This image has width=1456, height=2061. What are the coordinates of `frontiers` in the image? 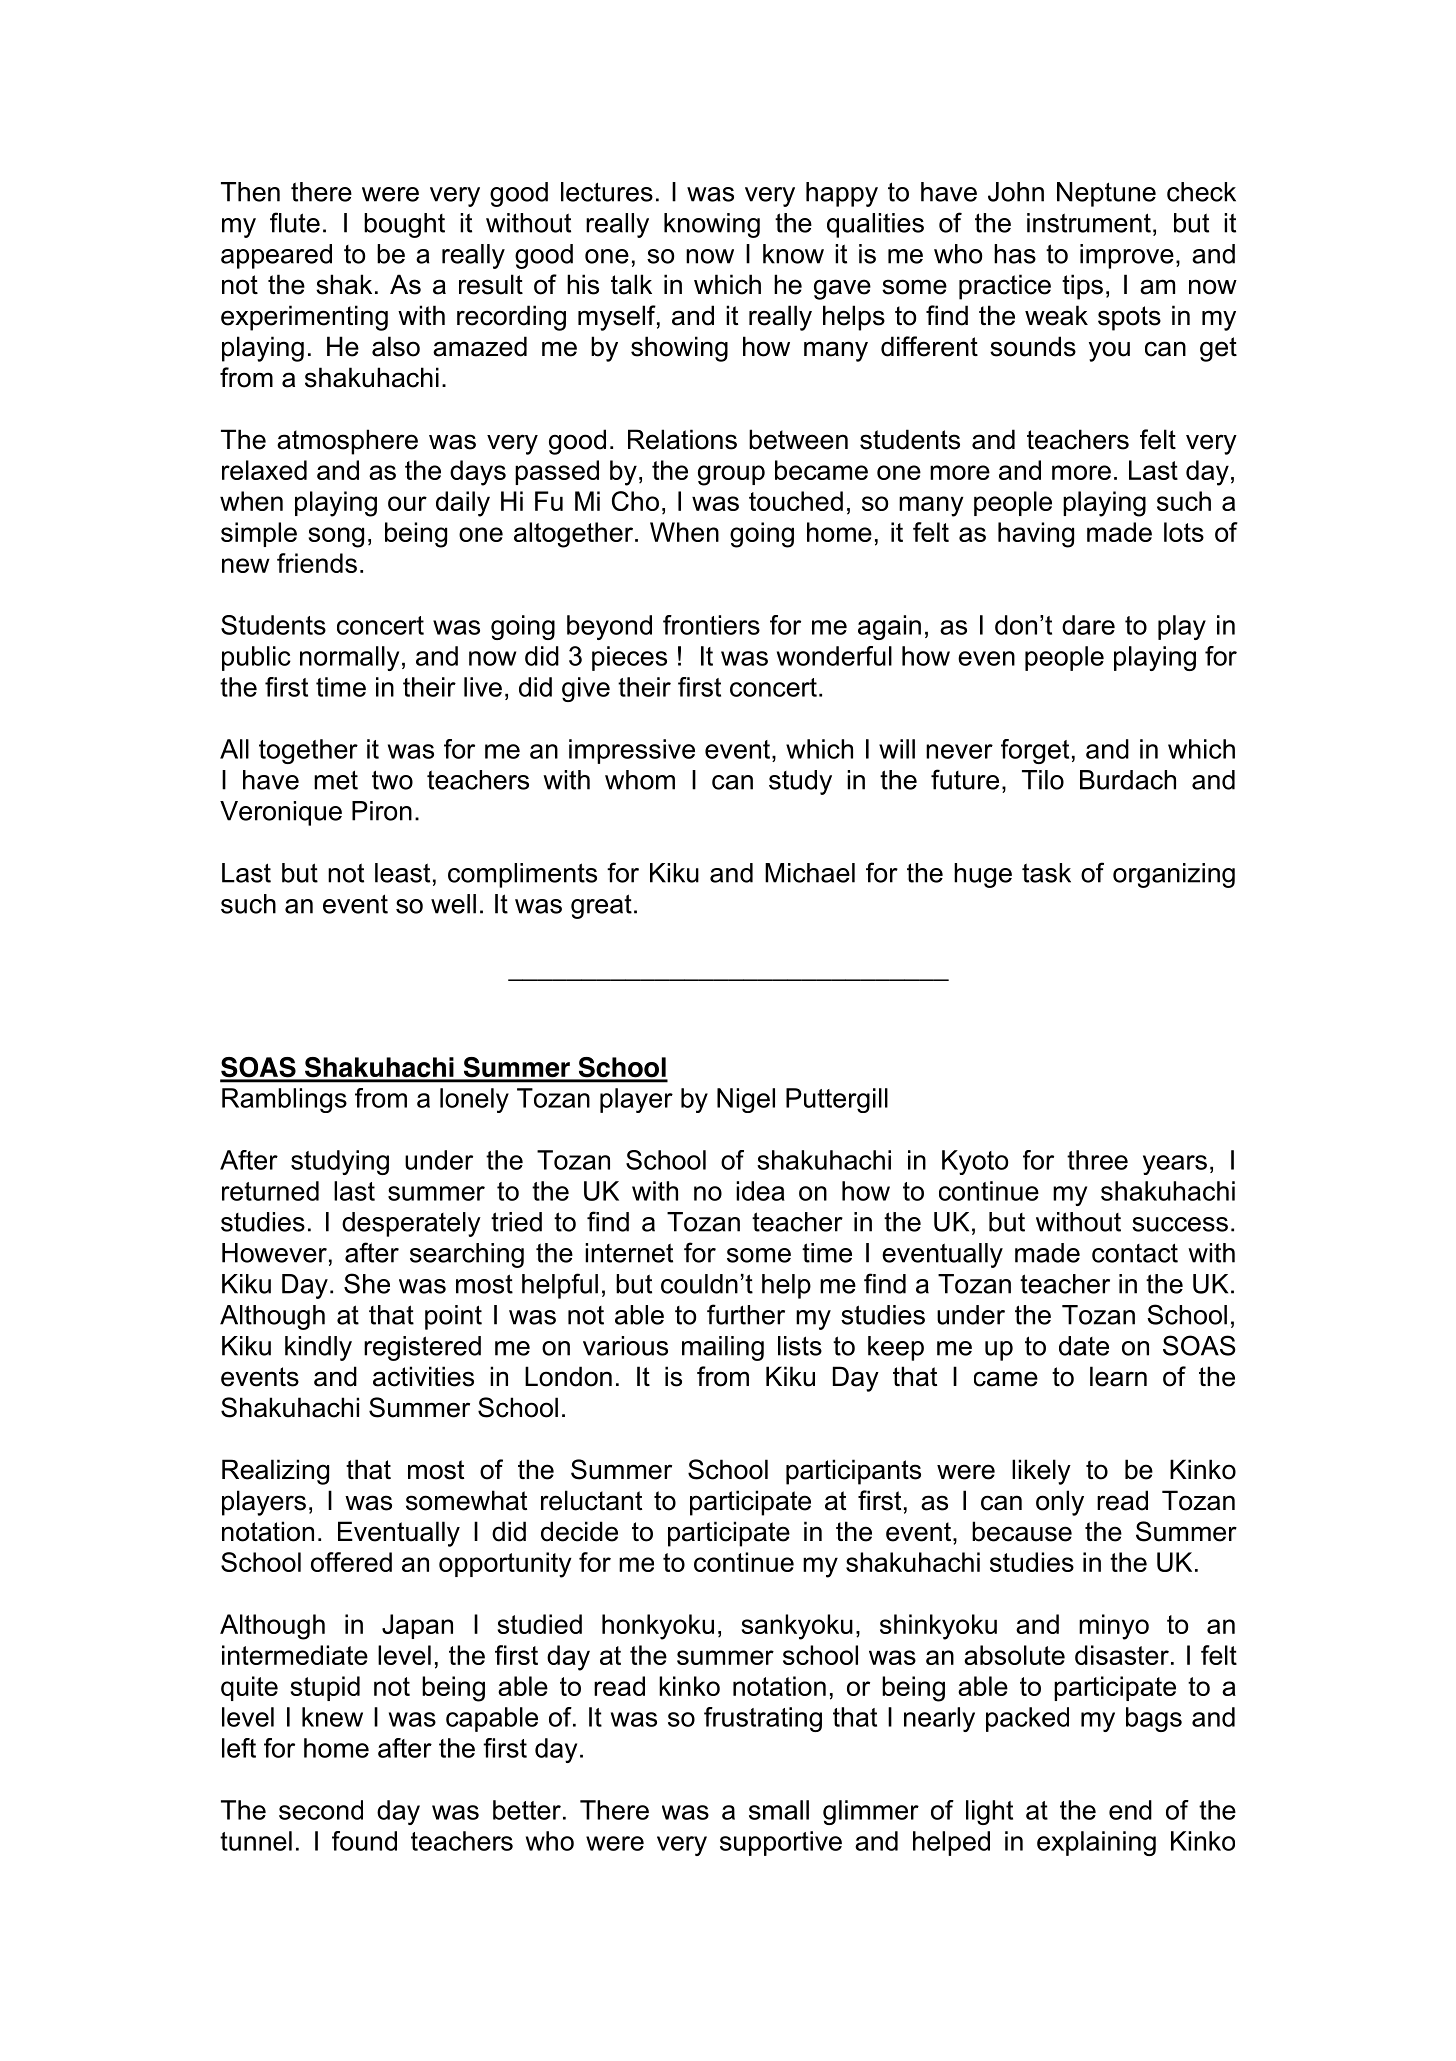 It's located at (711, 625).
